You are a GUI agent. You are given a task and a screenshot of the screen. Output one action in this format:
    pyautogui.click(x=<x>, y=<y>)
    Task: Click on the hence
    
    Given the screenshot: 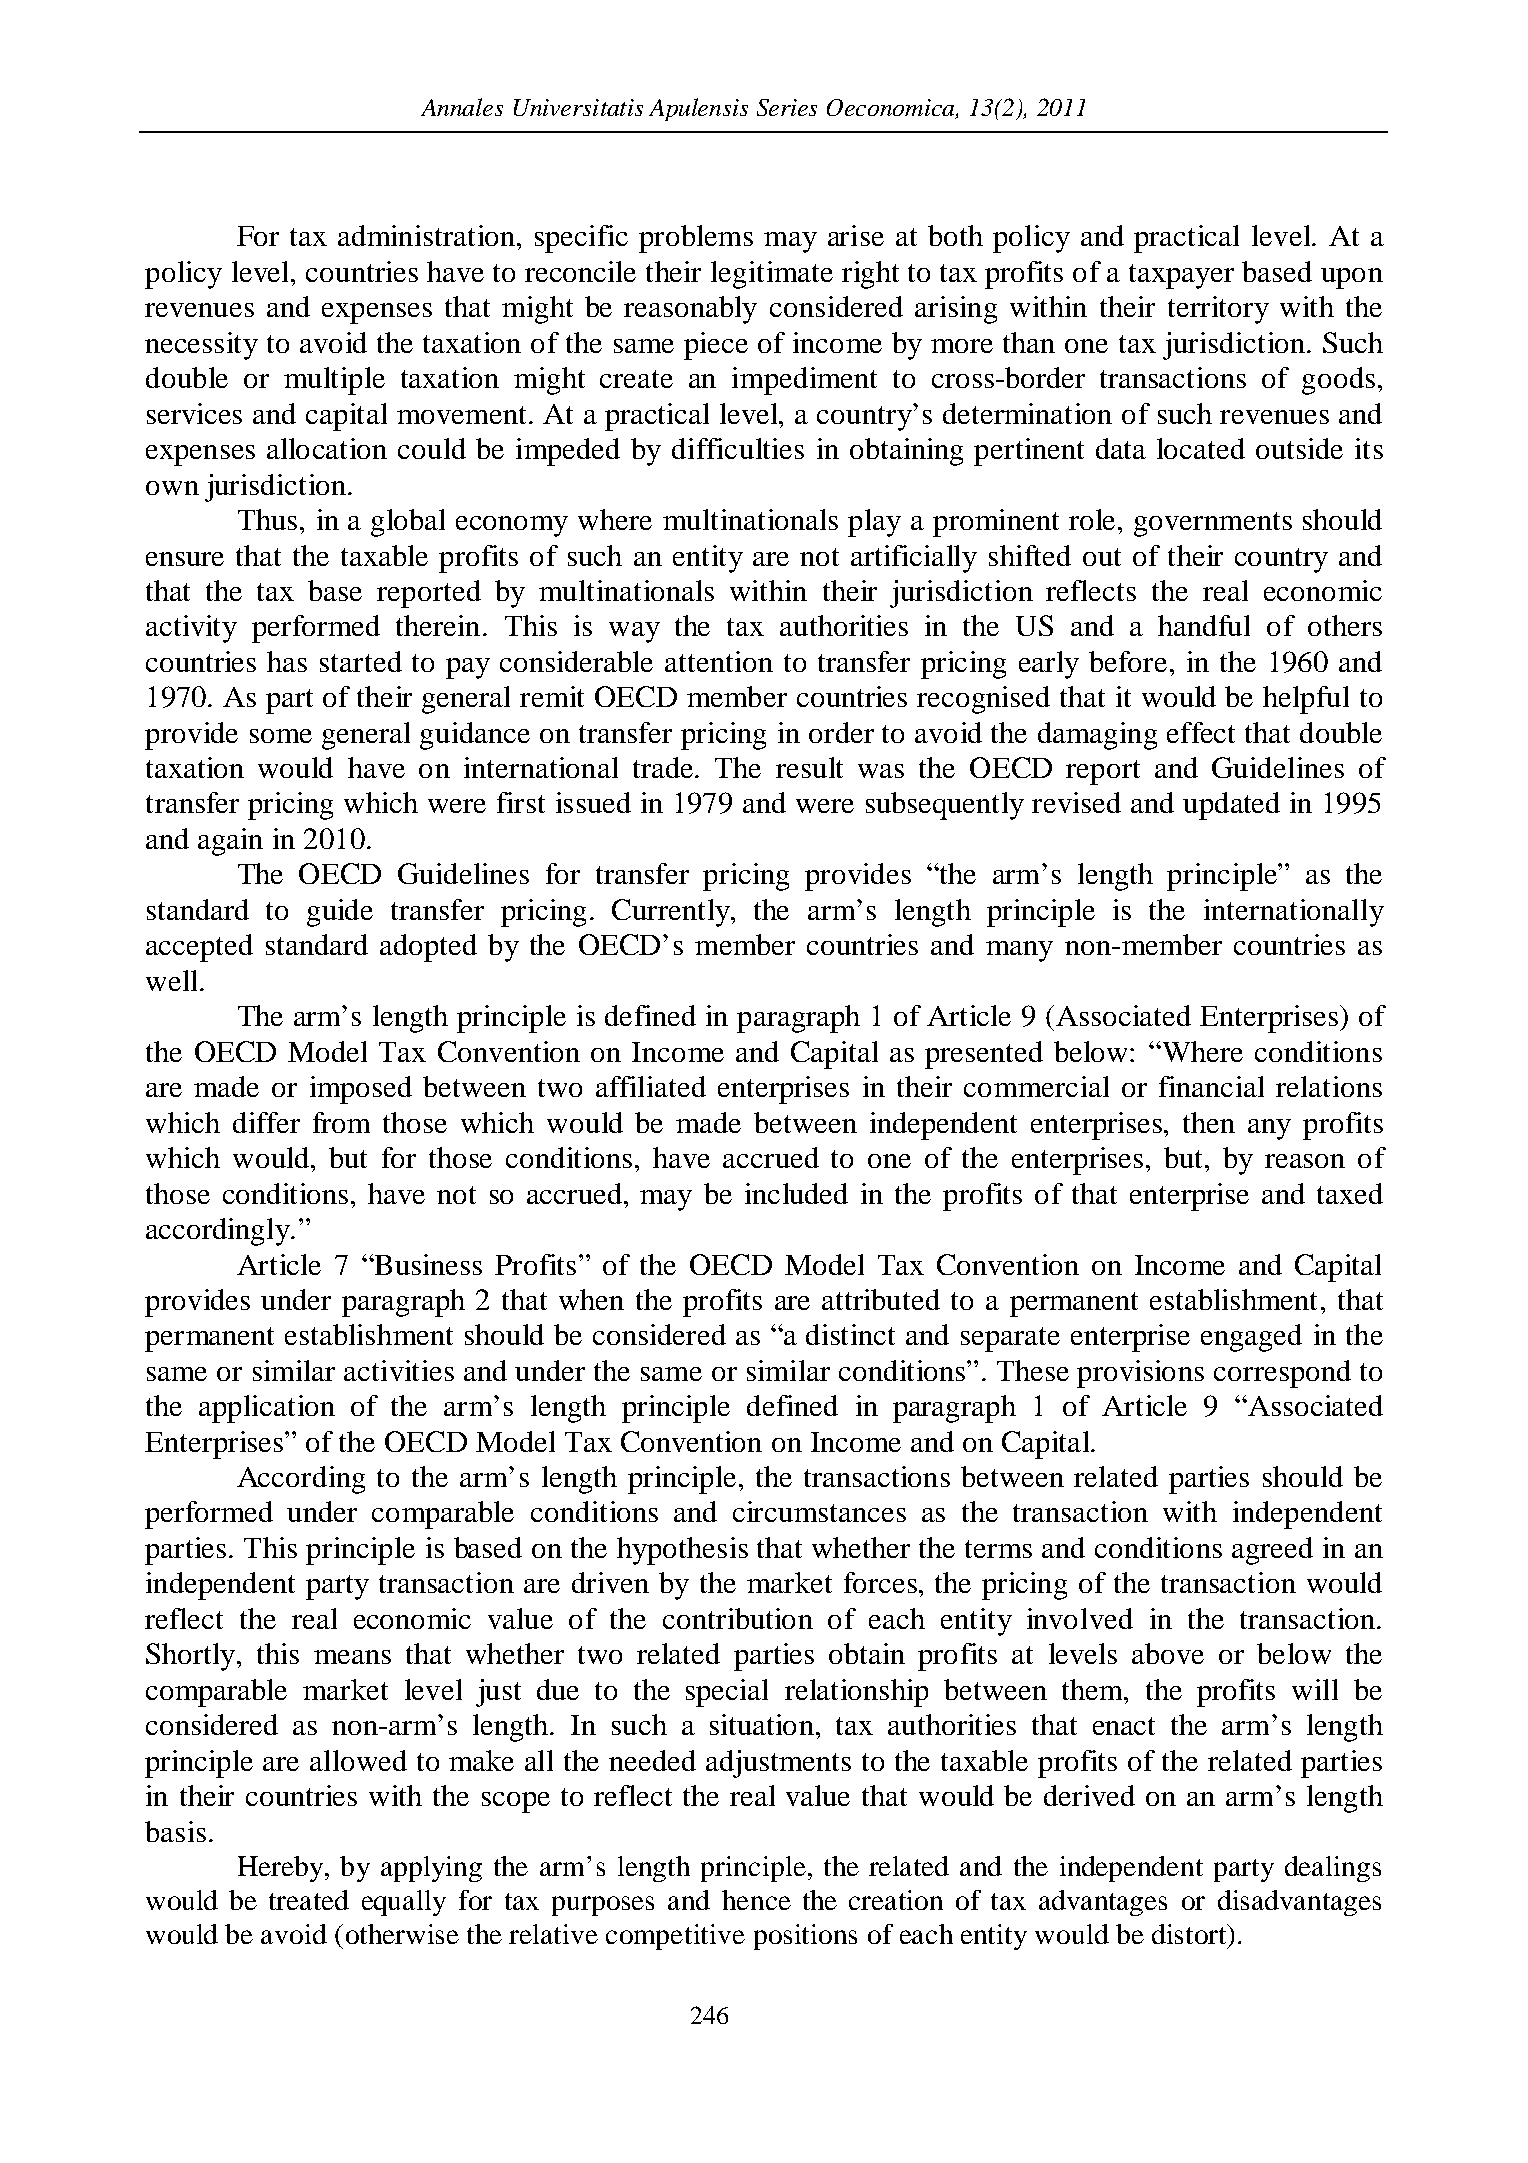 What is the action you would take?
    pyautogui.click(x=756, y=1900)
